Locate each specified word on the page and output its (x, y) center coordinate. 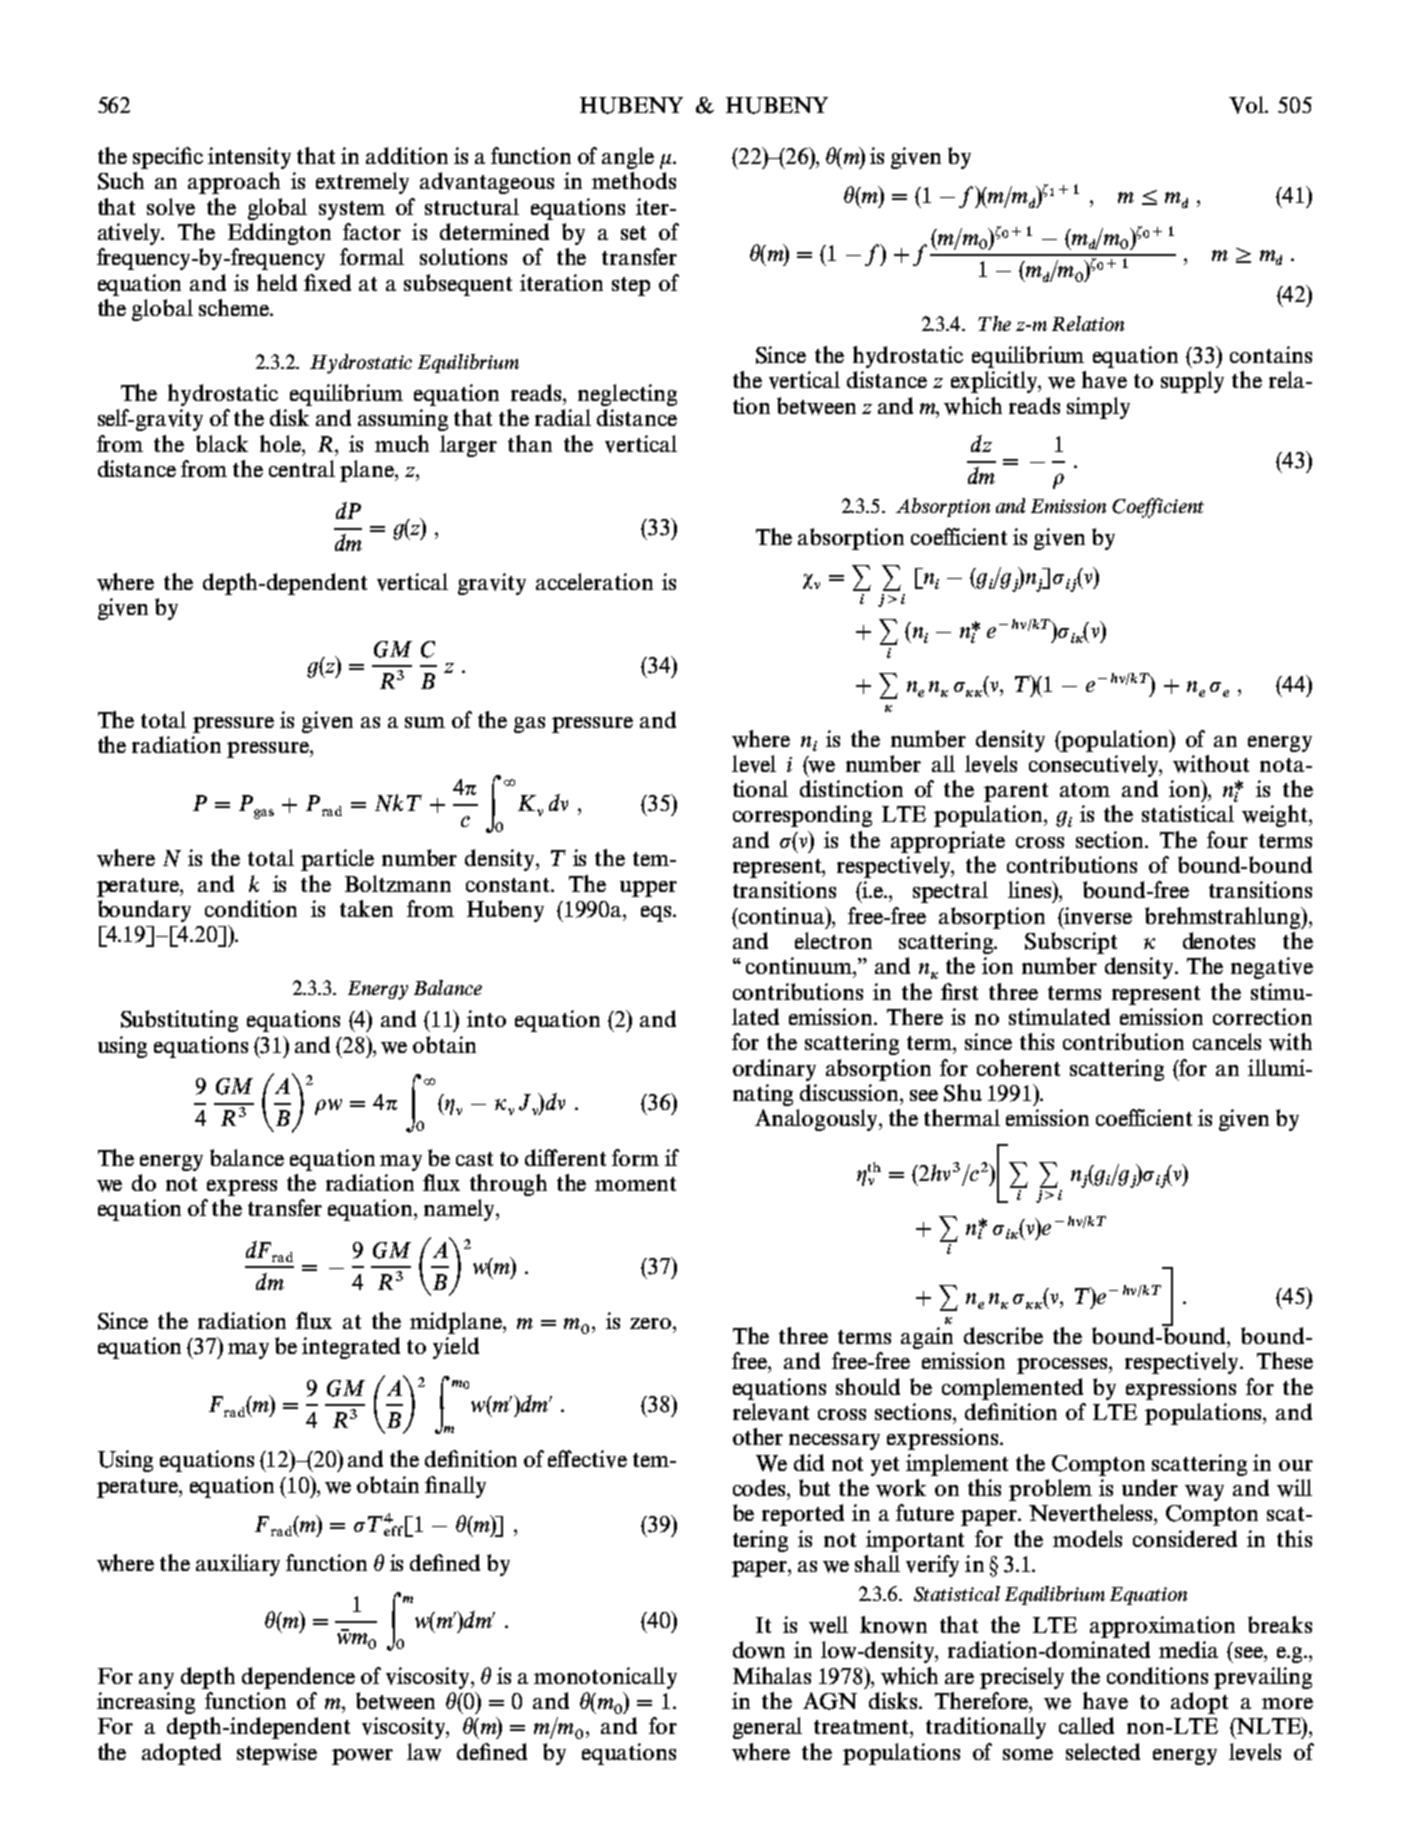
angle (628, 158)
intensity (249, 158)
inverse (1097, 916)
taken (366, 908)
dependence (298, 1678)
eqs (657, 914)
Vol (1248, 105)
